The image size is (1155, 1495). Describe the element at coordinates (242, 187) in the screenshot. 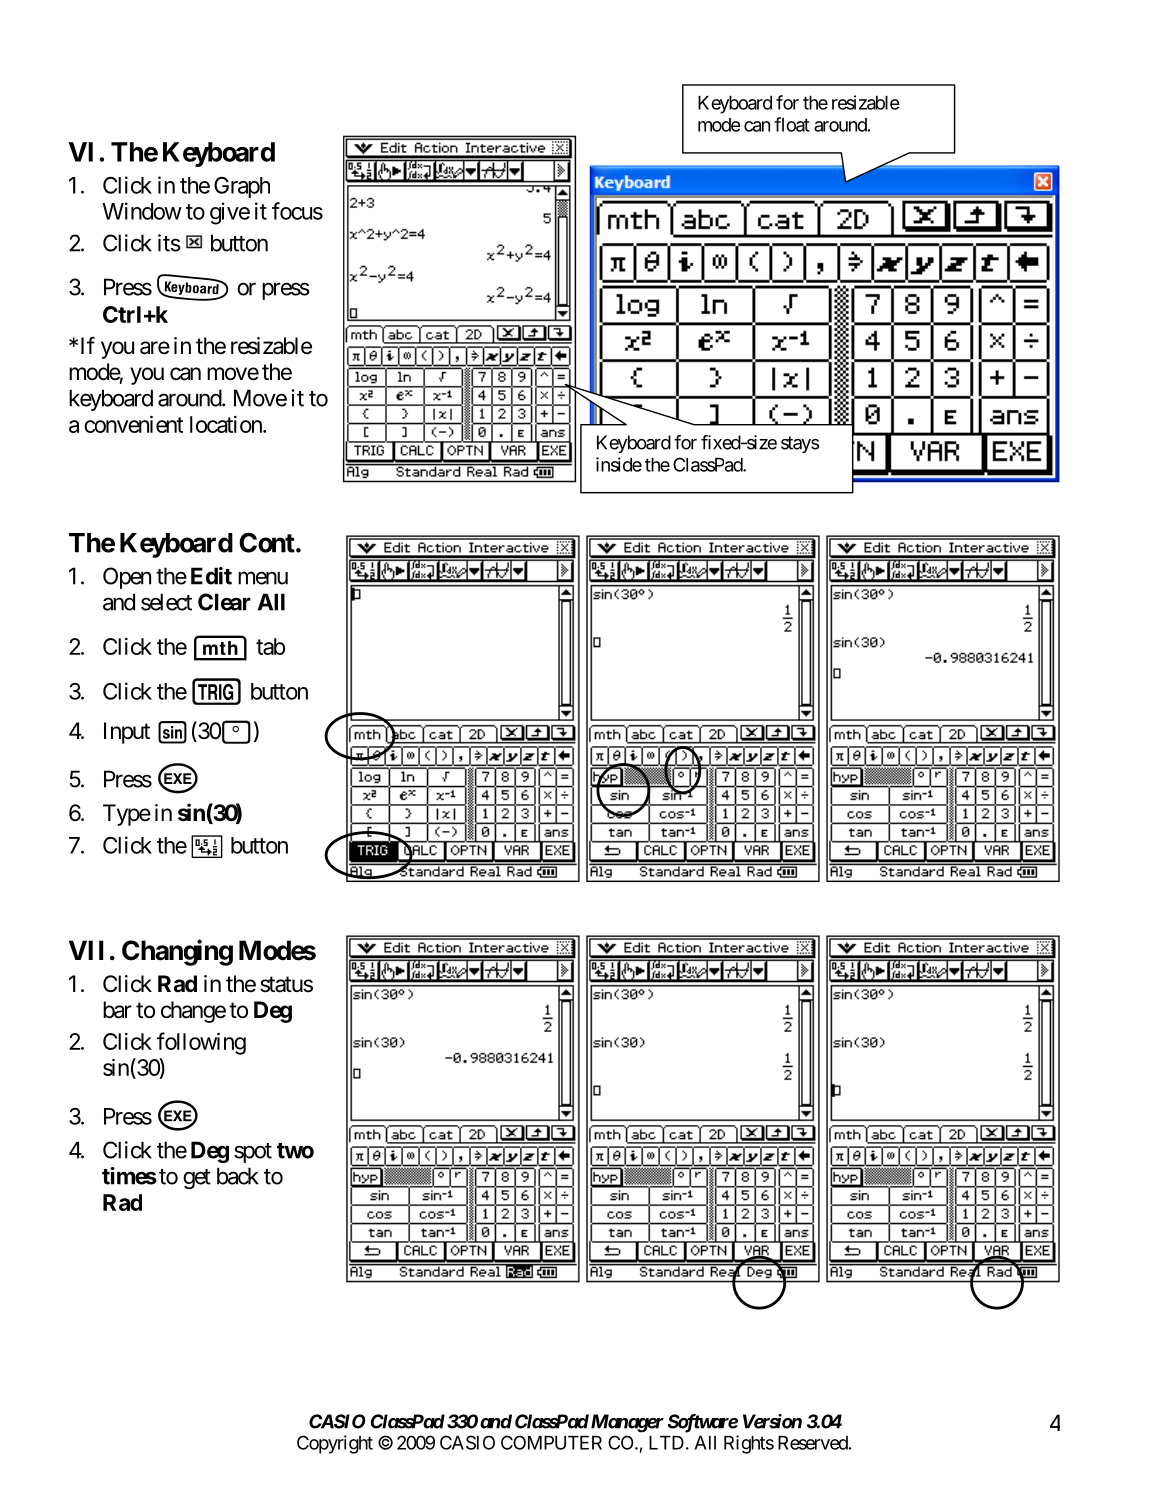

I see `Graph` at that location.
